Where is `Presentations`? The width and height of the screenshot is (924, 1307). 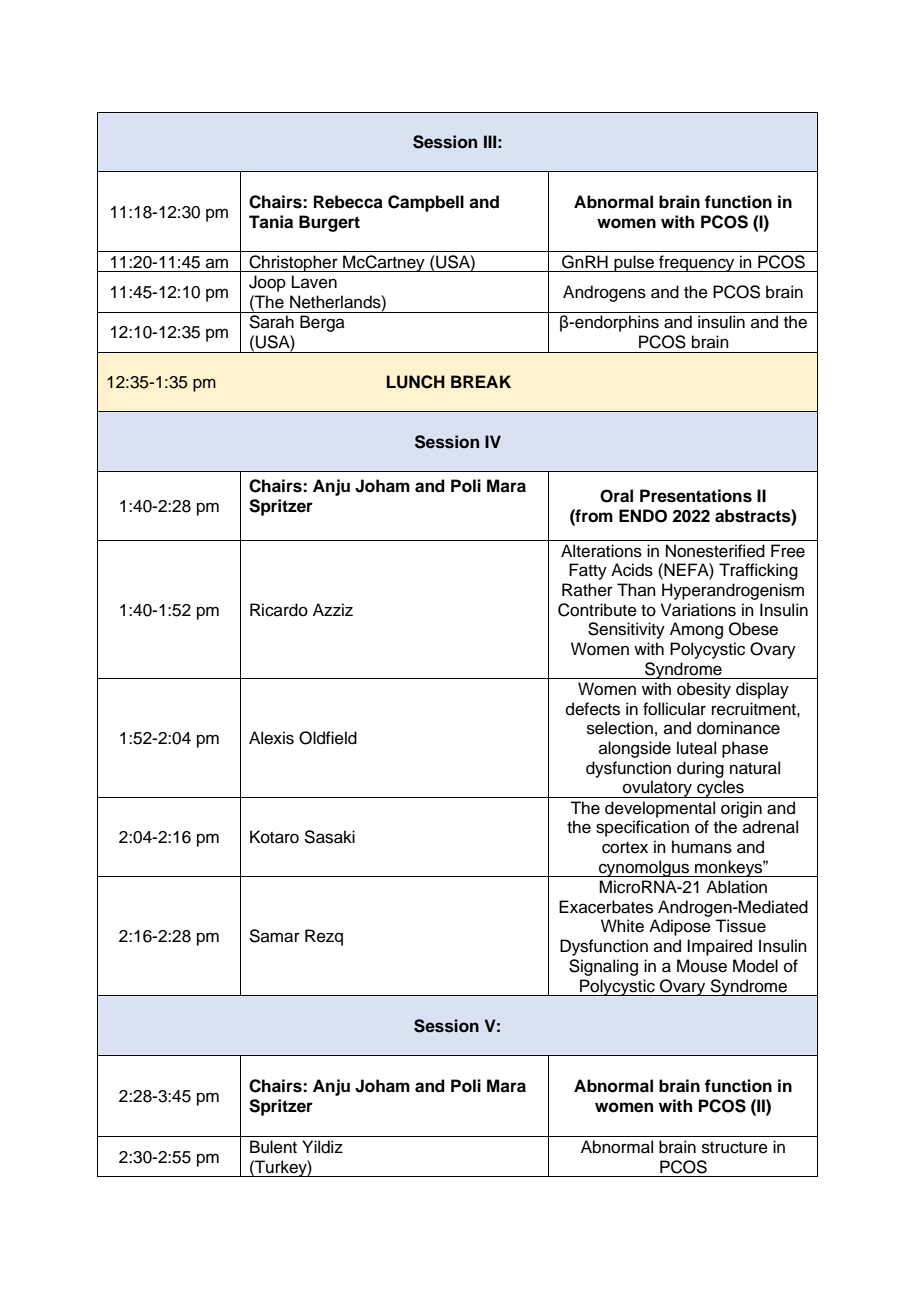
Presentations is located at coordinates (696, 496).
